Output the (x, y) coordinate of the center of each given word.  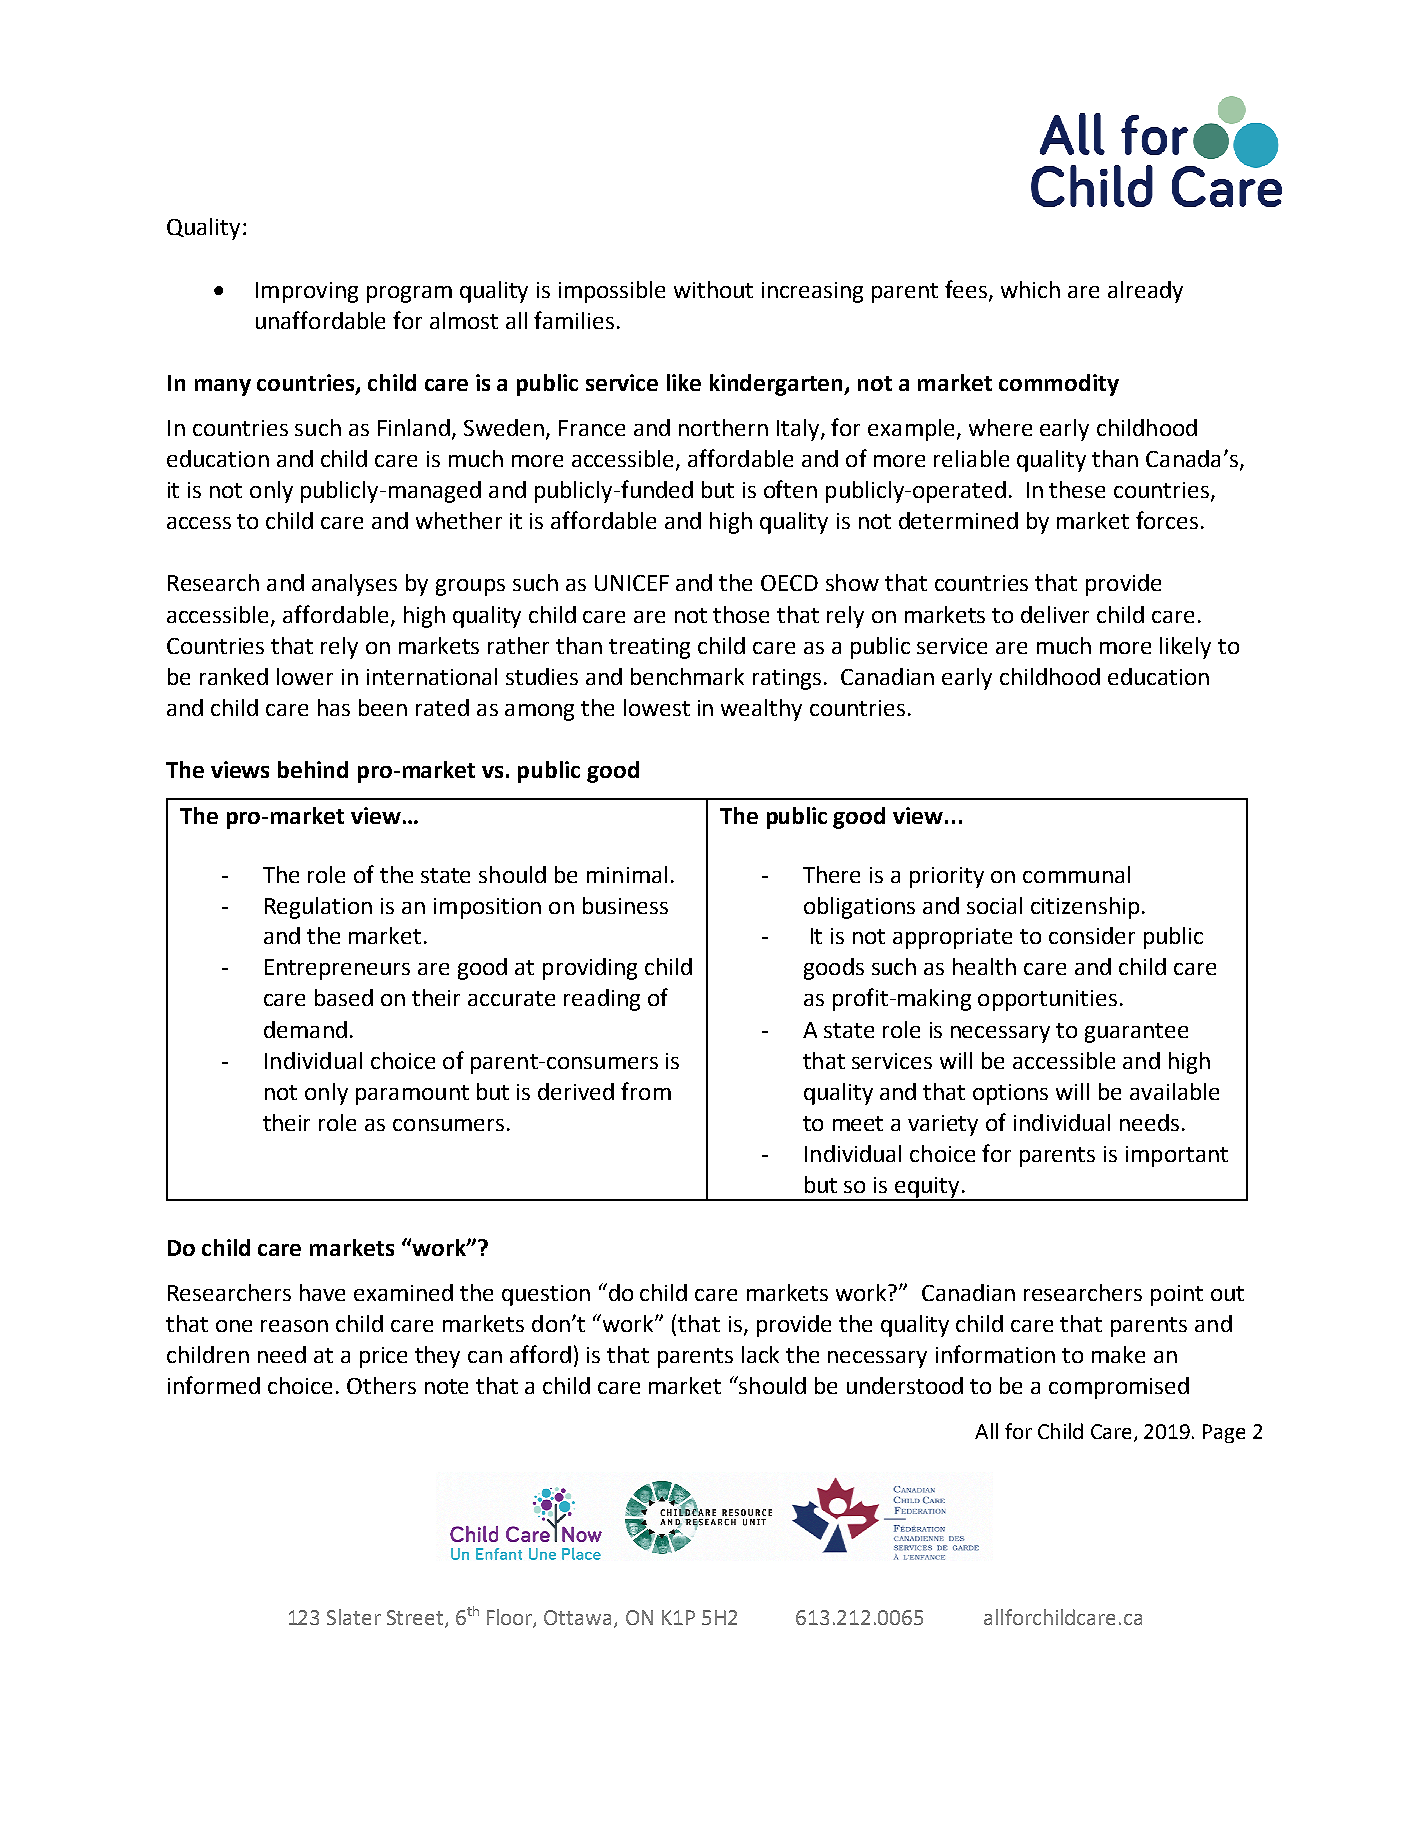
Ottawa (577, 1617)
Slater (354, 1617)
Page (1224, 1433)
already (1145, 292)
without (713, 289)
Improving (307, 292)
